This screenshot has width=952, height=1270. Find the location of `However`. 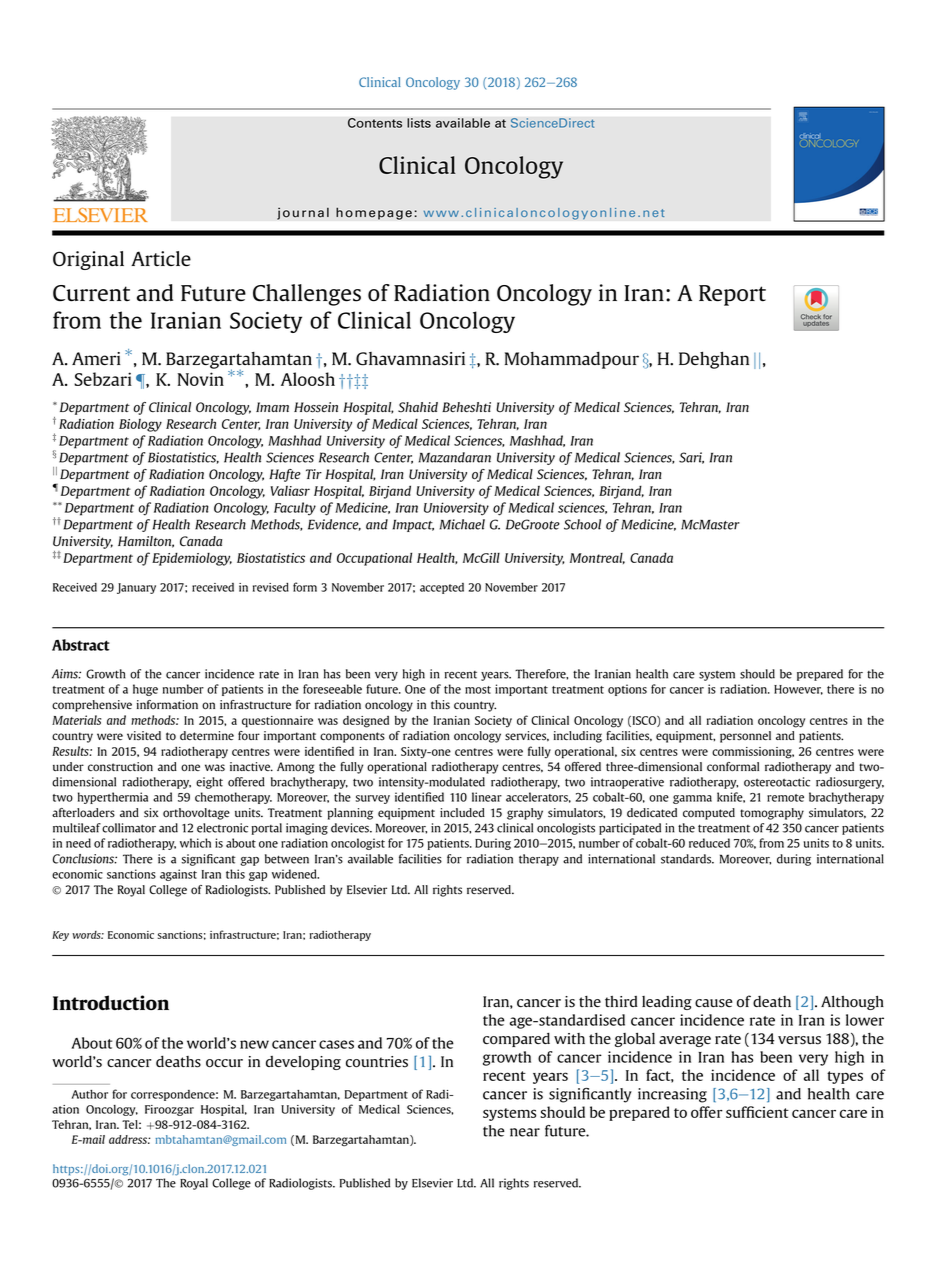

However is located at coordinates (798, 690).
